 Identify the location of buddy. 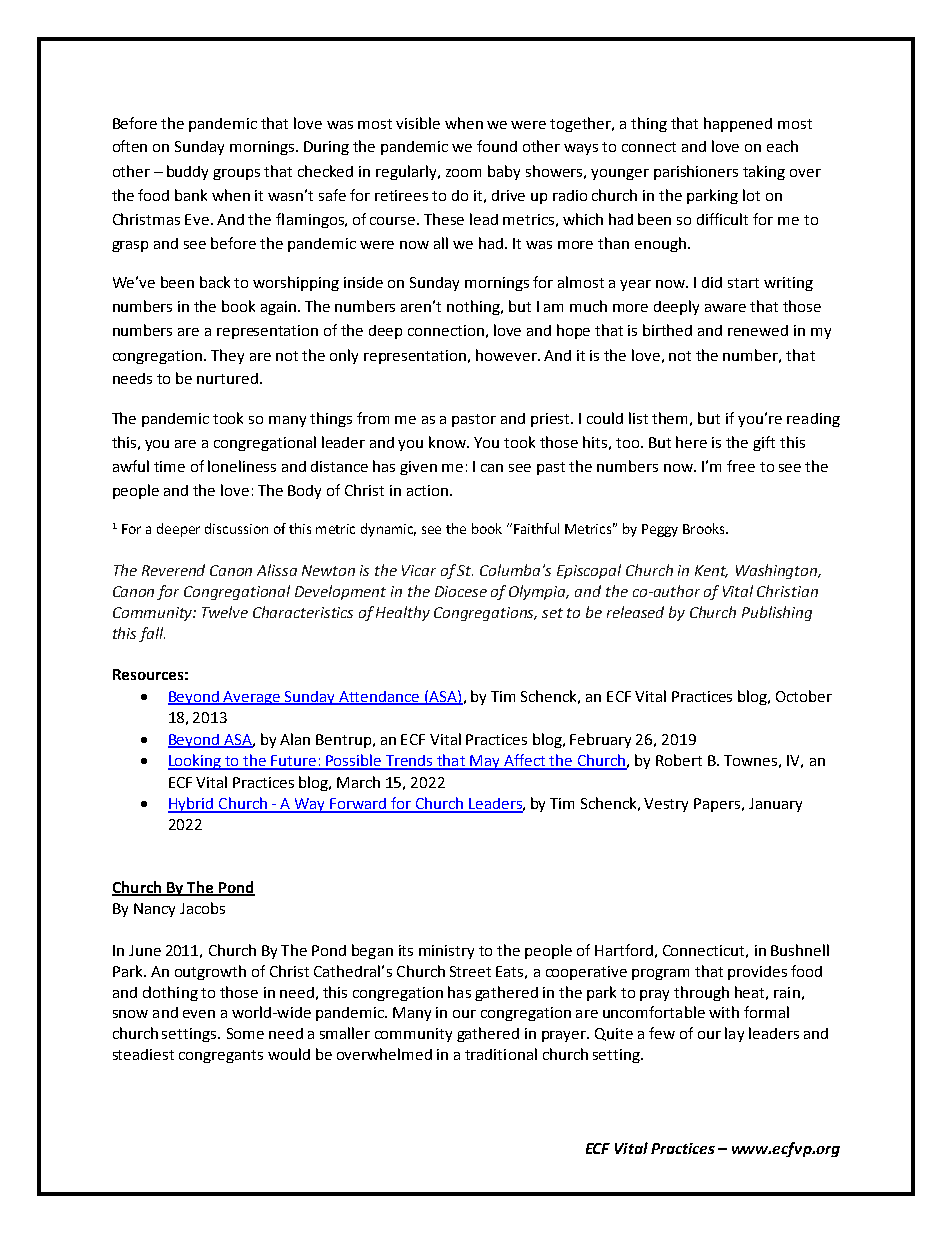
(187, 172).
